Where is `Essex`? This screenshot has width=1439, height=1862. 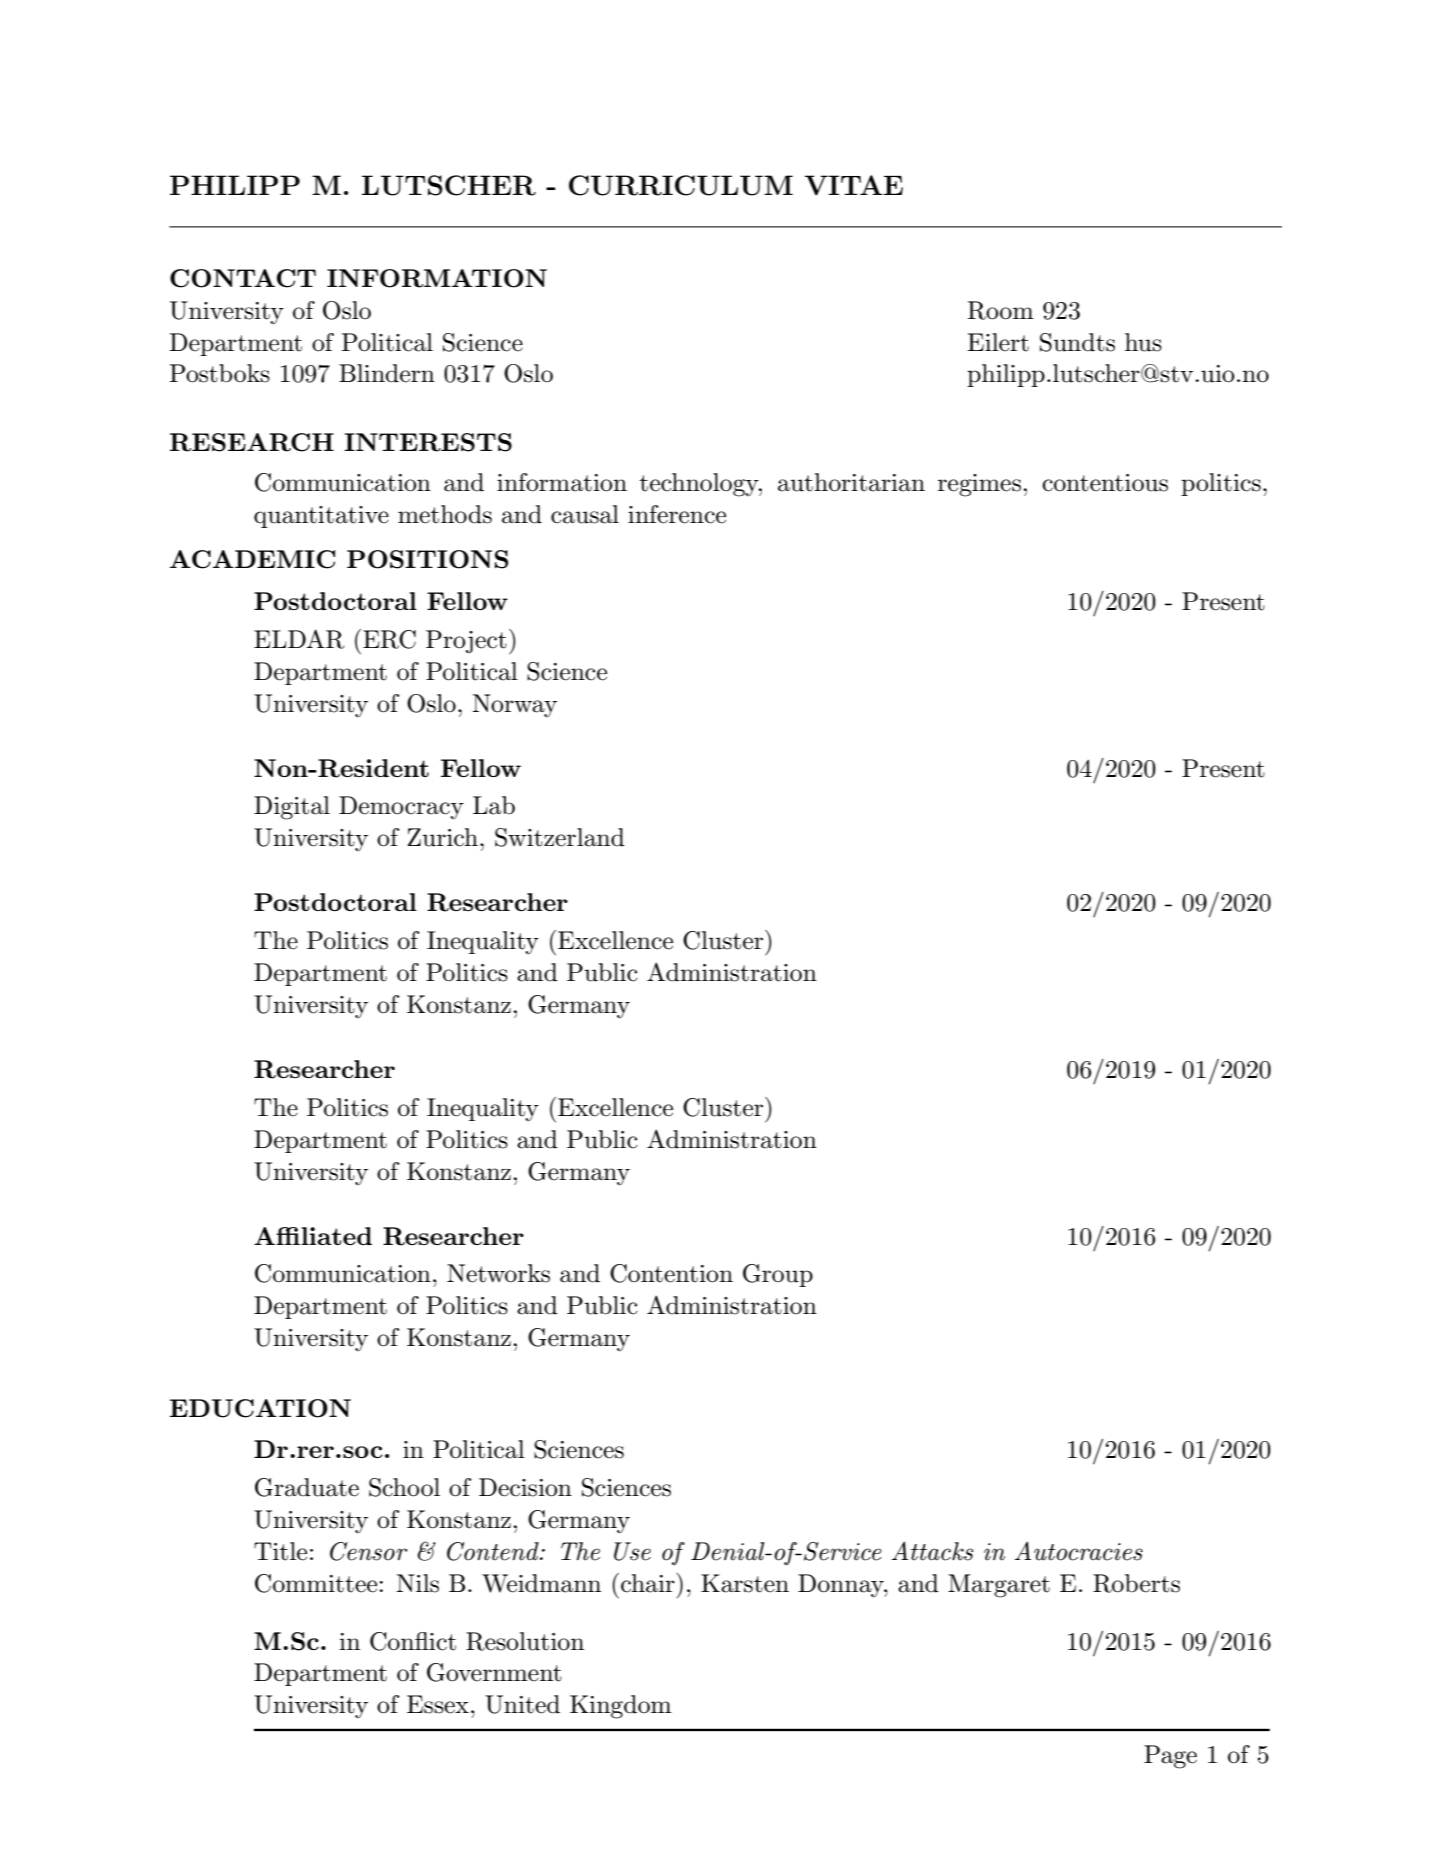
Essex is located at coordinates (438, 1704).
